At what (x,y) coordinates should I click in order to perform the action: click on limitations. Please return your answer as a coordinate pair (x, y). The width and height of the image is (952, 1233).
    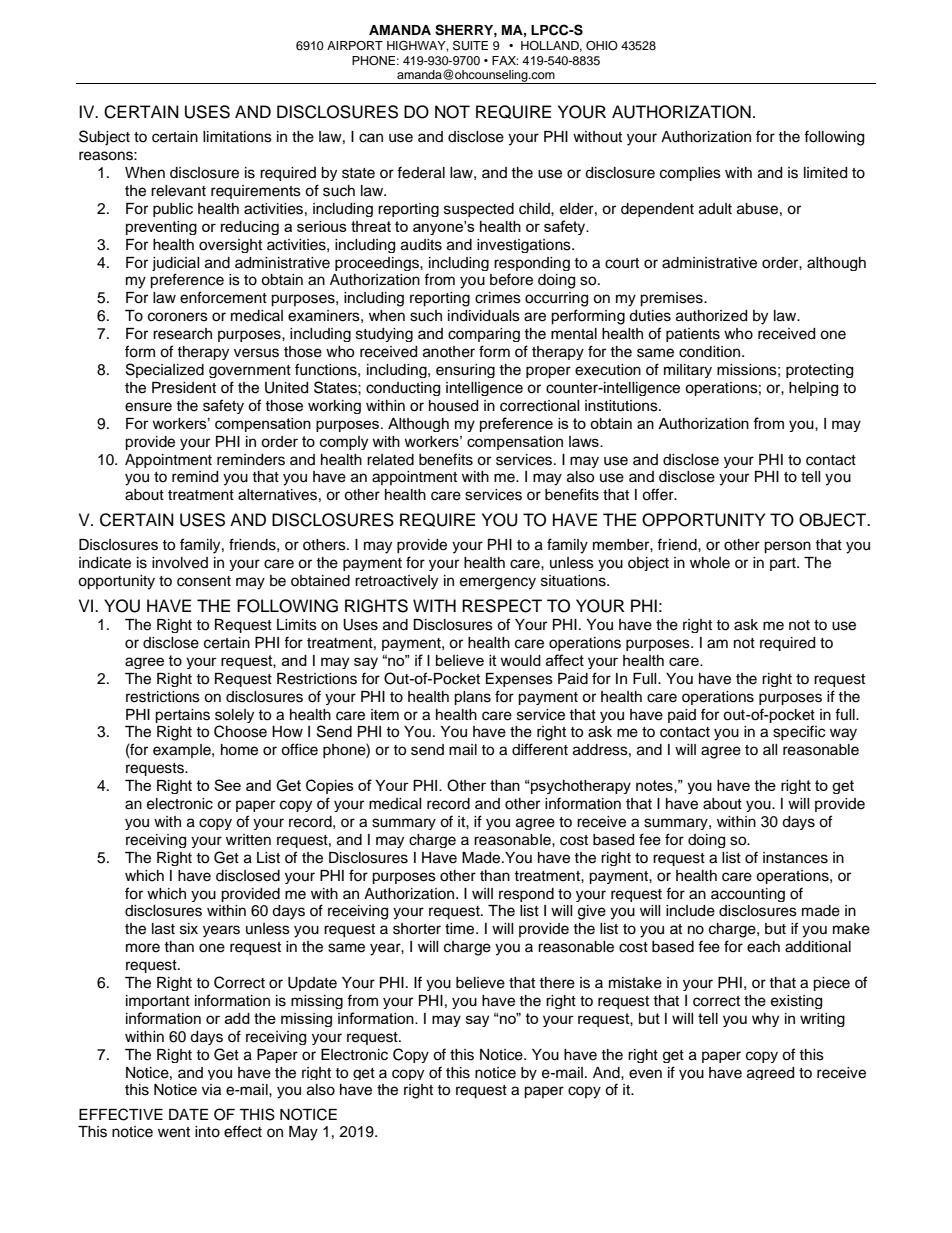
    Looking at the image, I should click on (237, 137).
